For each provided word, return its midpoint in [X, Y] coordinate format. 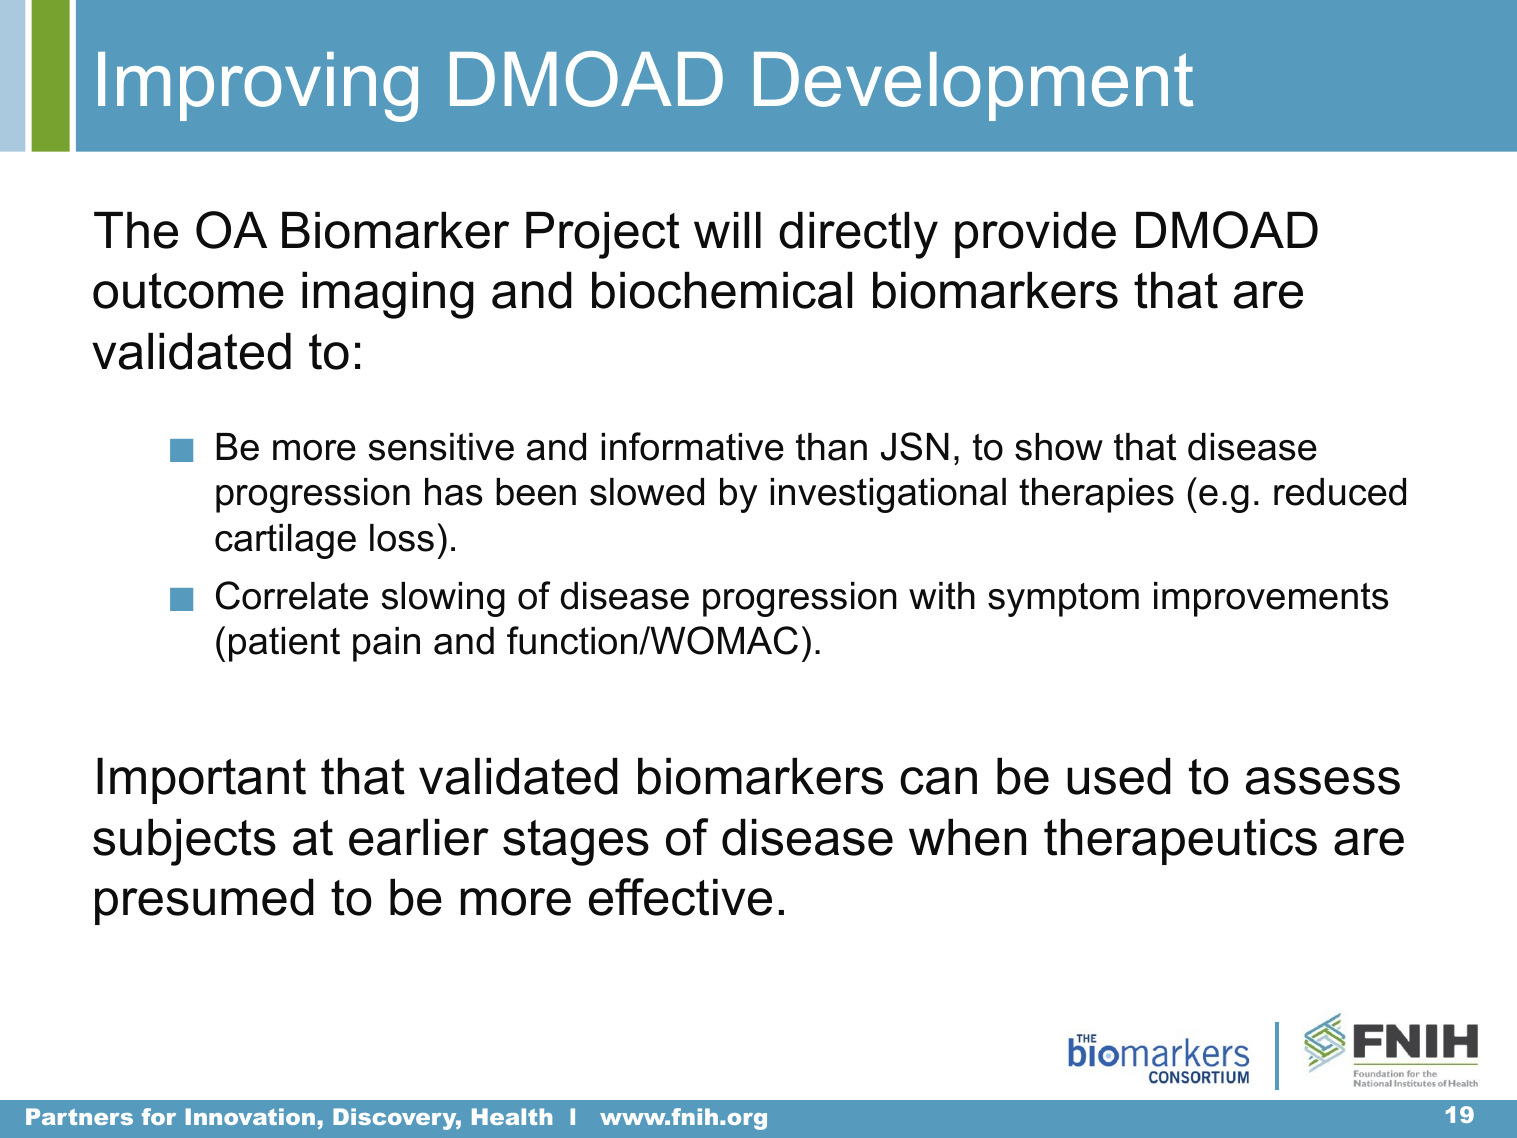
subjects [184, 842]
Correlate [292, 595]
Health [512, 1116]
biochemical [722, 290]
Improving [258, 87]
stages [576, 843]
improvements [1271, 599]
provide [1035, 234]
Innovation [250, 1116]
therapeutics [1180, 841]
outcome [188, 291]
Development [973, 86]
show [1059, 447]
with [942, 596]
